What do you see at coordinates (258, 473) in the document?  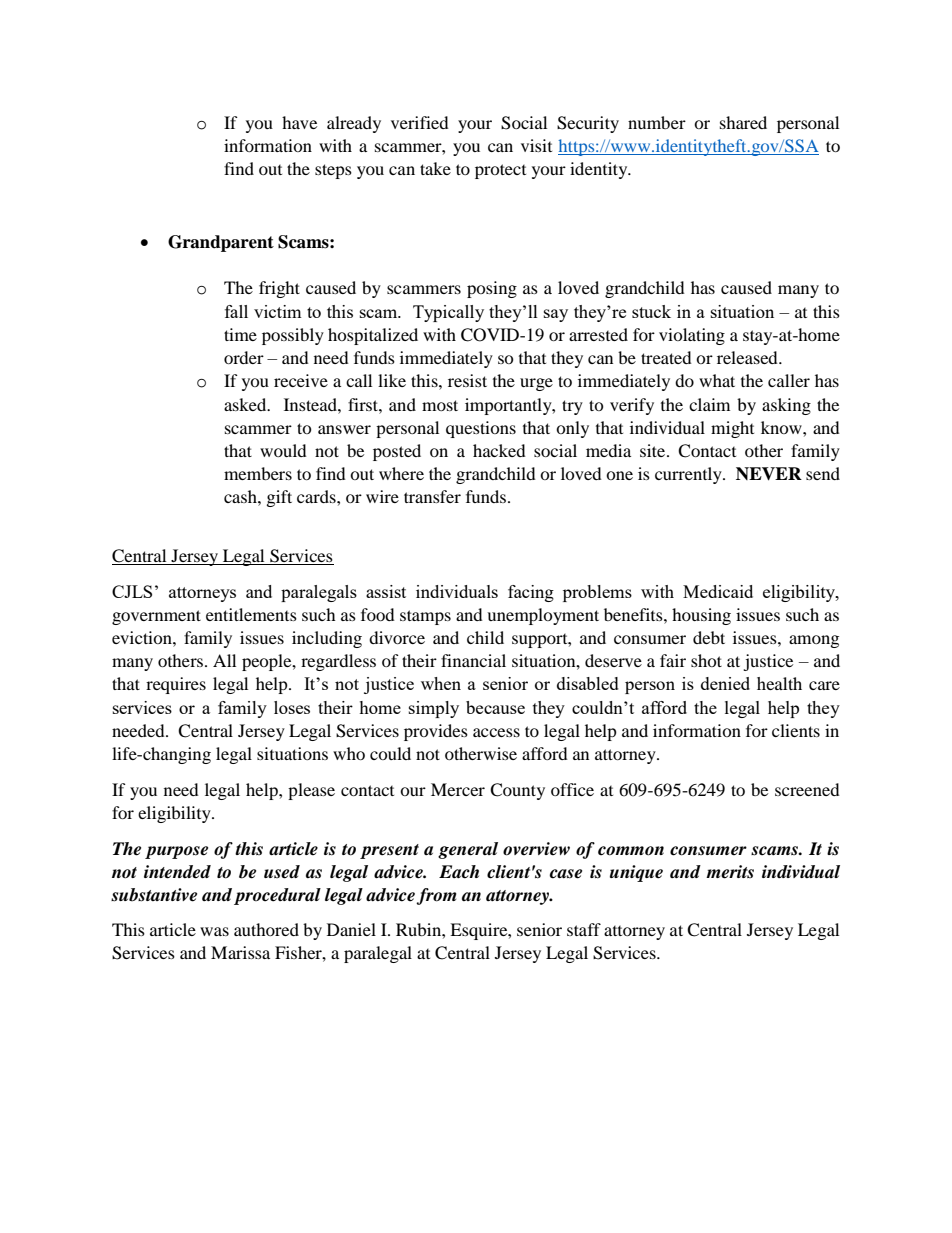 I see `members` at bounding box center [258, 473].
